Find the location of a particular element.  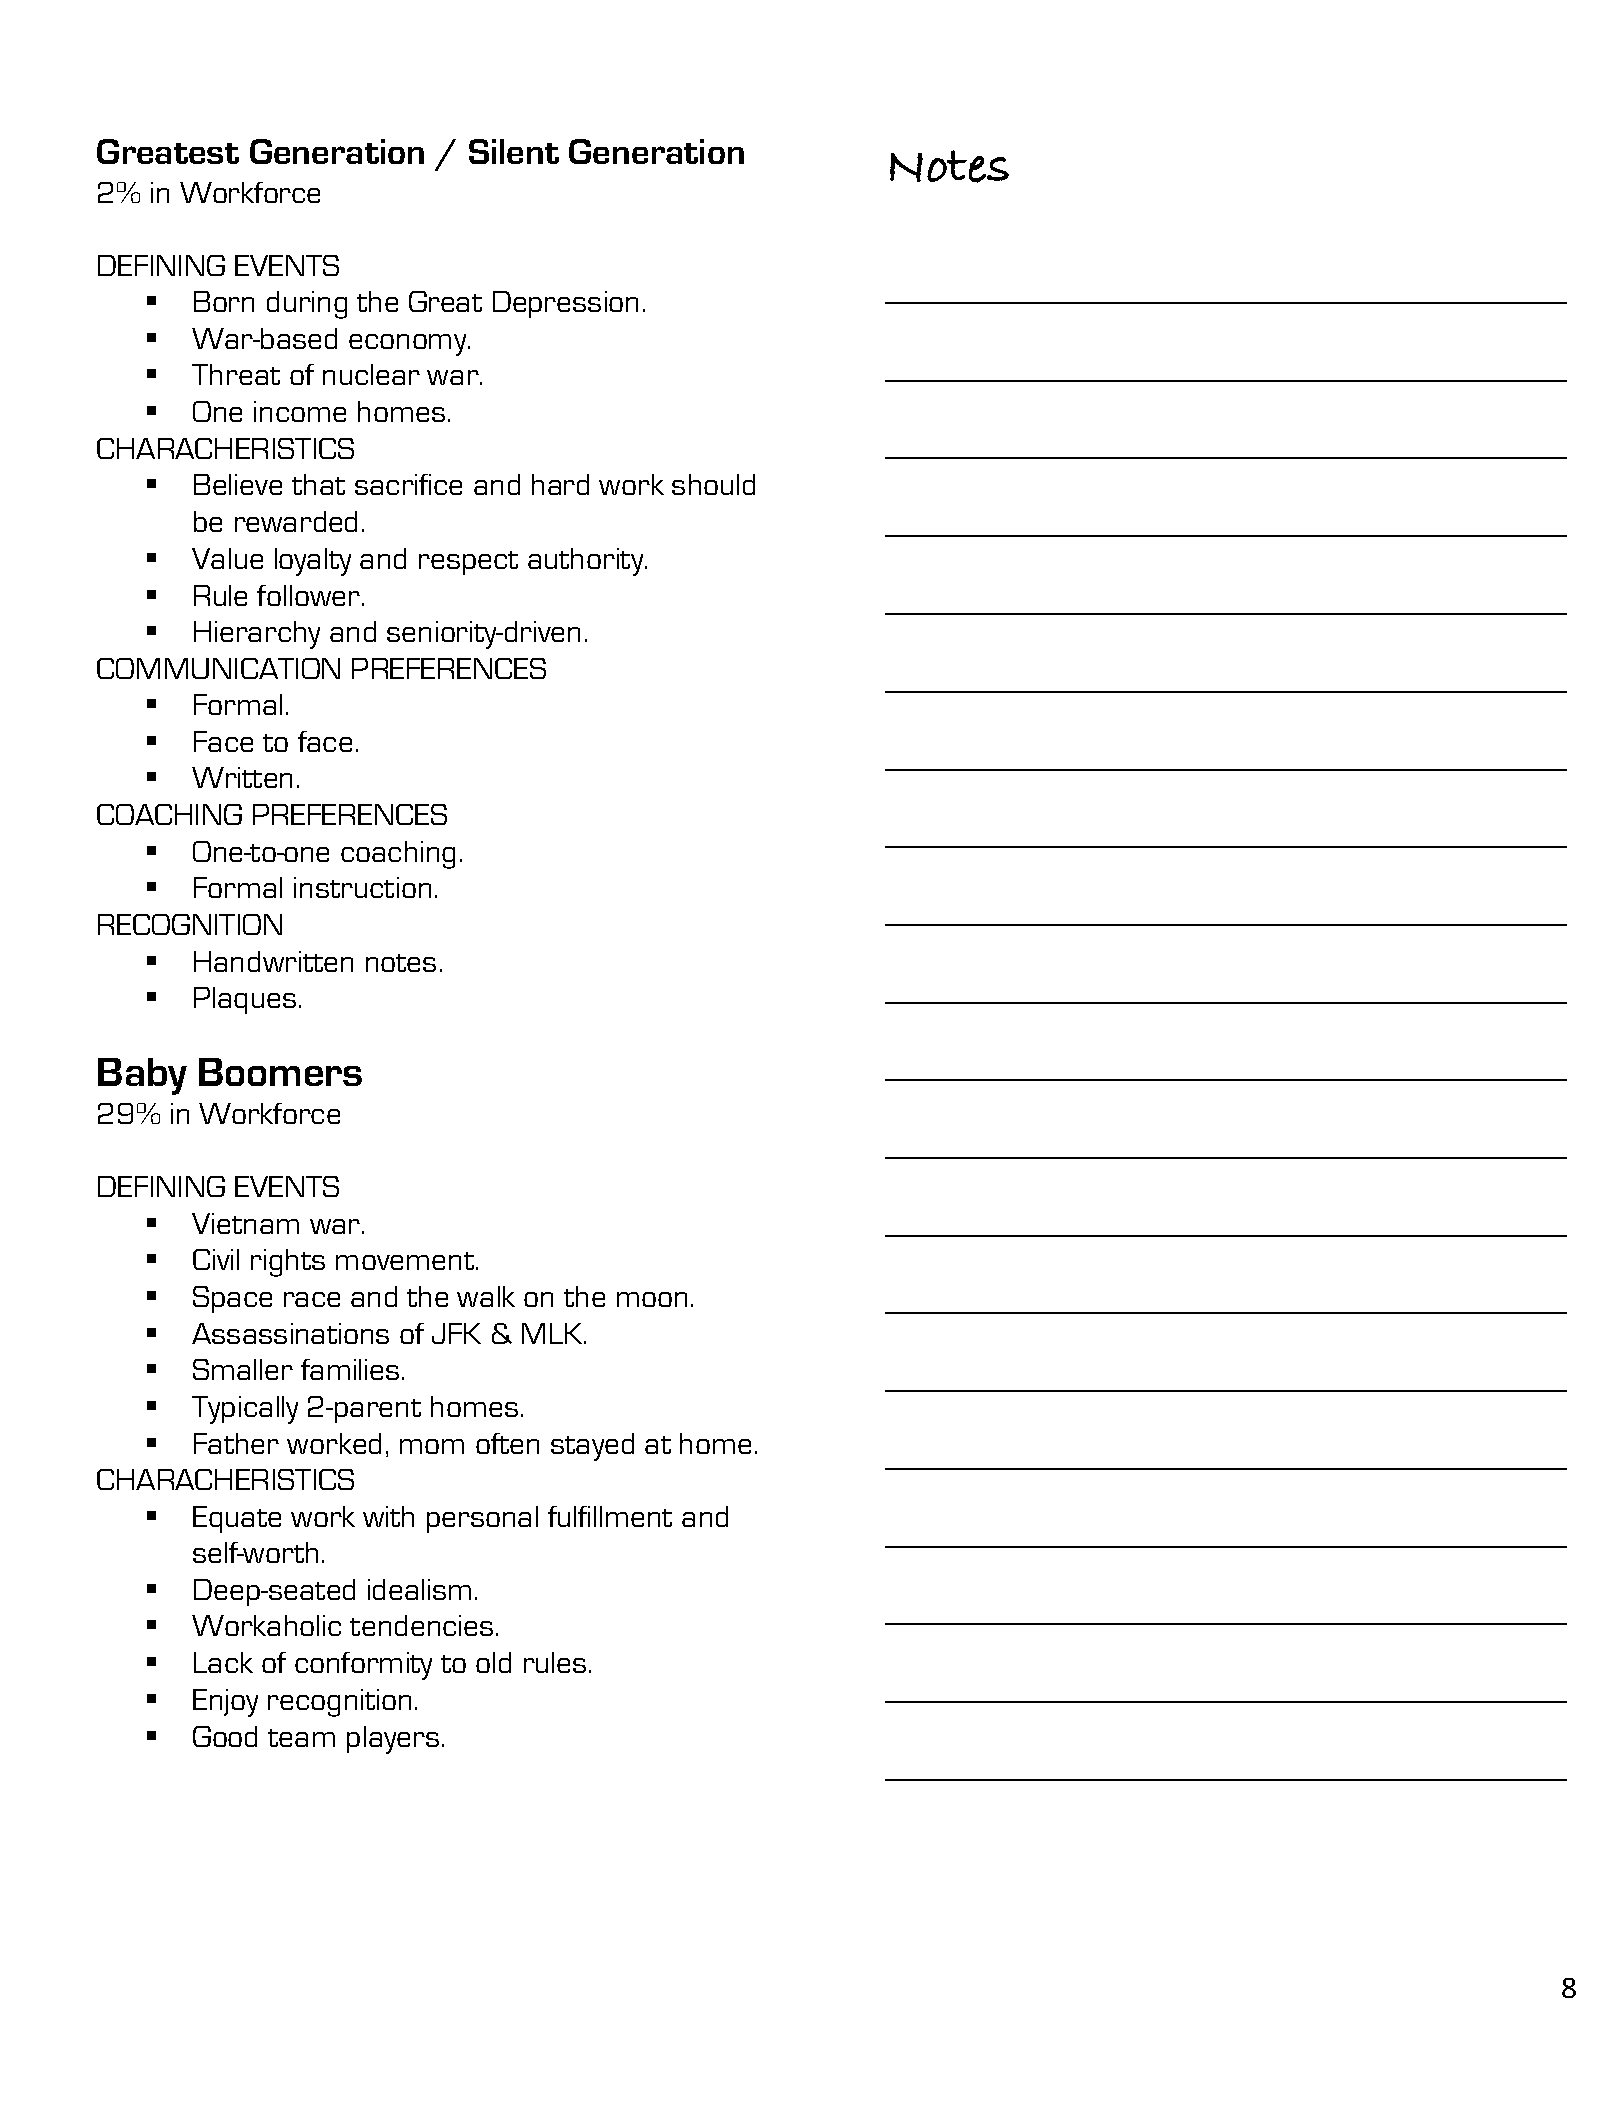

tendencies is located at coordinates (421, 1625).
